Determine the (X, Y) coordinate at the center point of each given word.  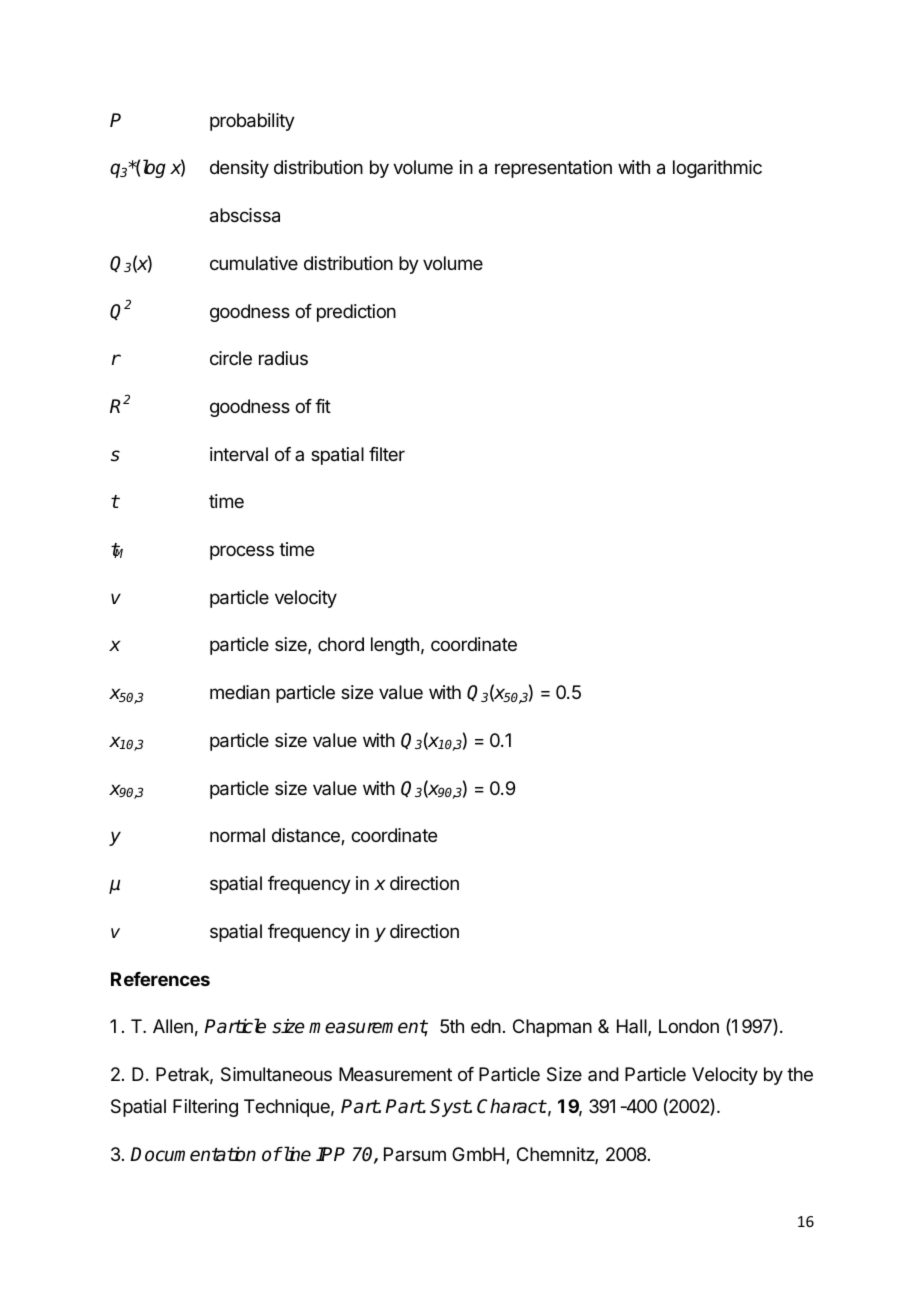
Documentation (193, 1154)
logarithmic (717, 169)
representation (553, 169)
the (800, 1074)
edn (486, 1026)
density (239, 169)
